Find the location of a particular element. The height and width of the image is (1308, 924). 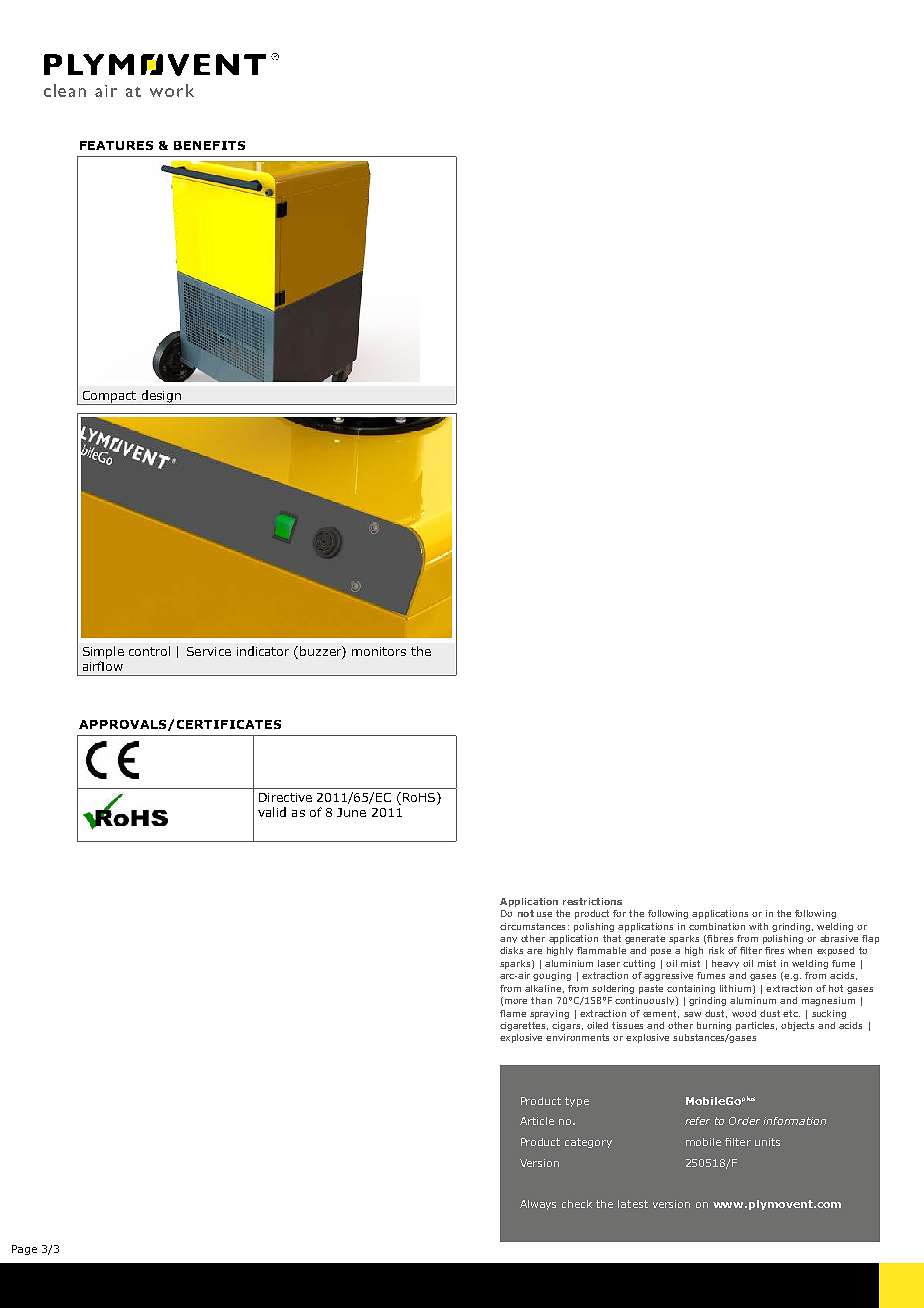

design is located at coordinates (161, 397).
